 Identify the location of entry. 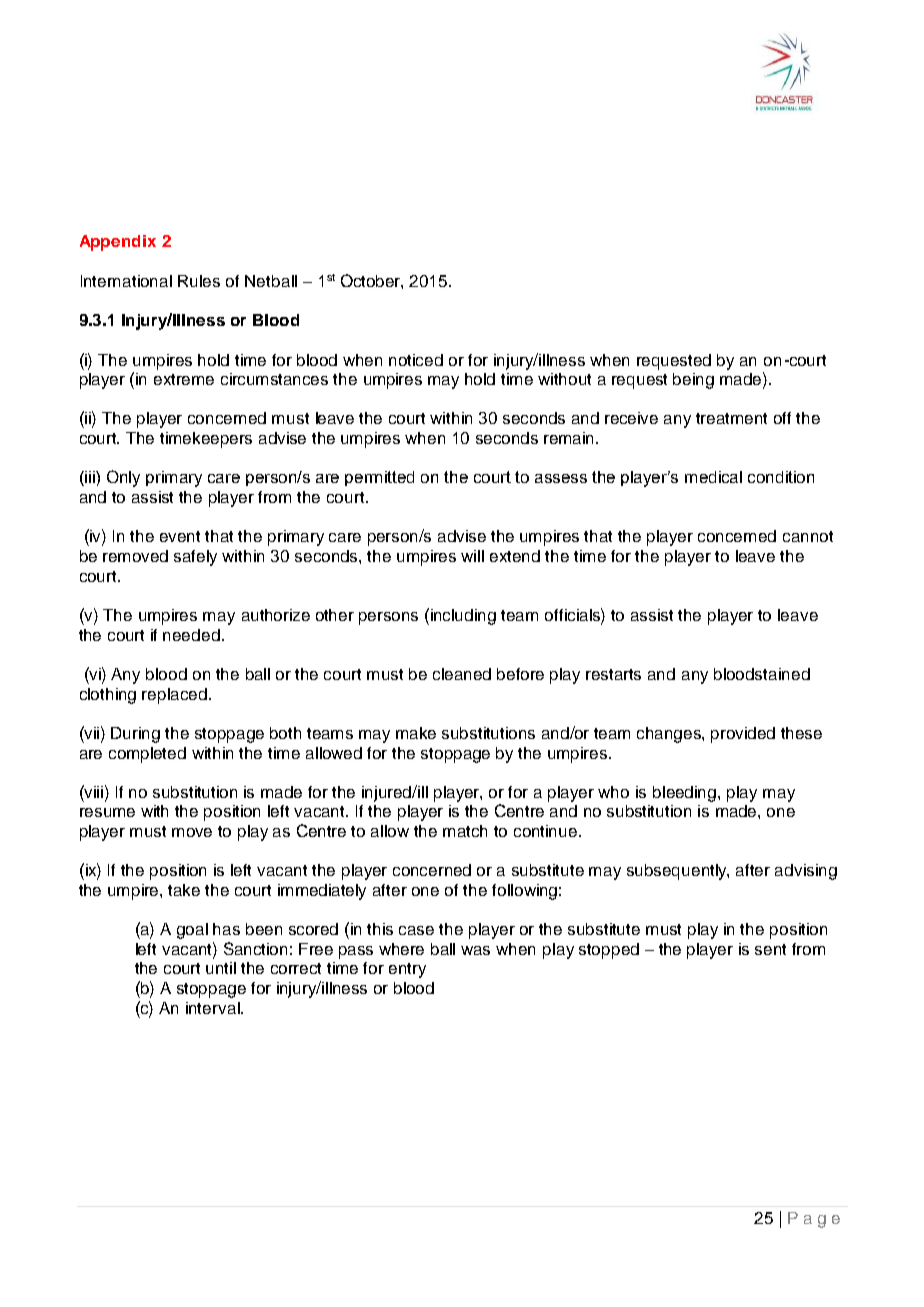
(407, 970).
